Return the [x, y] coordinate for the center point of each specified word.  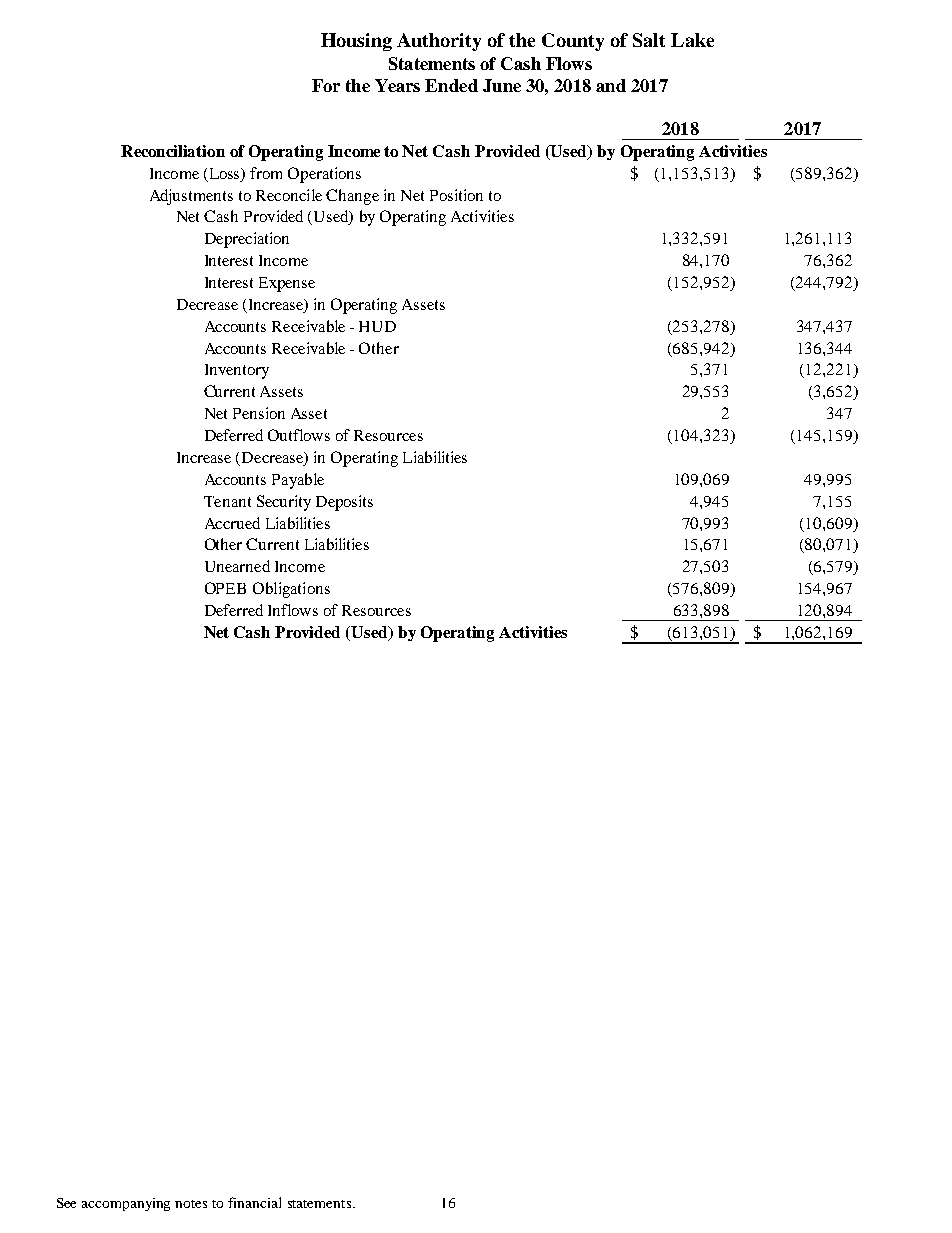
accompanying [126, 1204]
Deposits [344, 503]
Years [397, 85]
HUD [377, 326]
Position [456, 195]
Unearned [237, 566]
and [611, 85]
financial [254, 1202]
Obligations [291, 590]
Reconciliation [173, 151]
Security [284, 503]
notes [191, 1204]
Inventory [237, 371]
